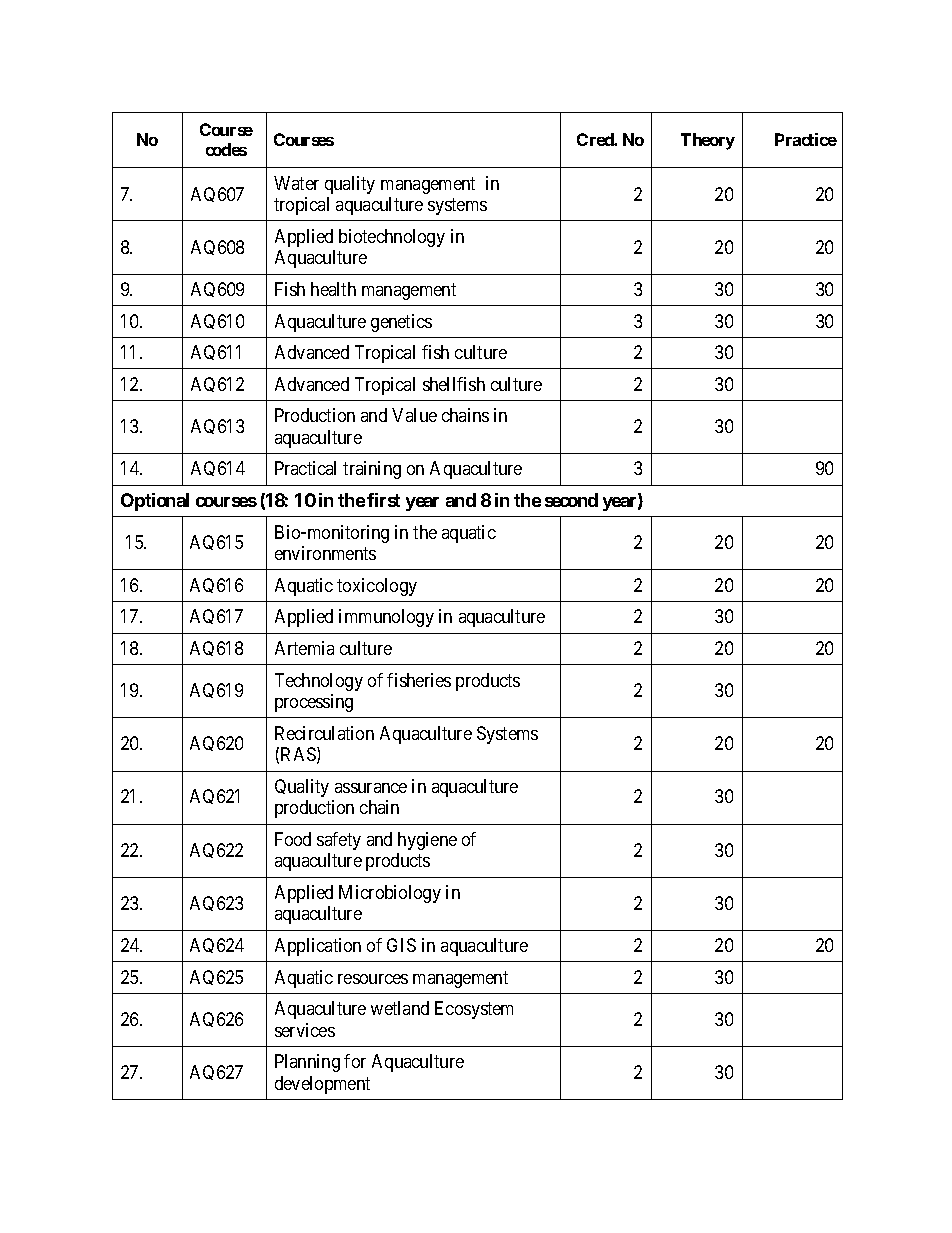 This screenshot has height=1233, width=952. What do you see at coordinates (390, 894) in the screenshot?
I see `Microbiology` at bounding box center [390, 894].
